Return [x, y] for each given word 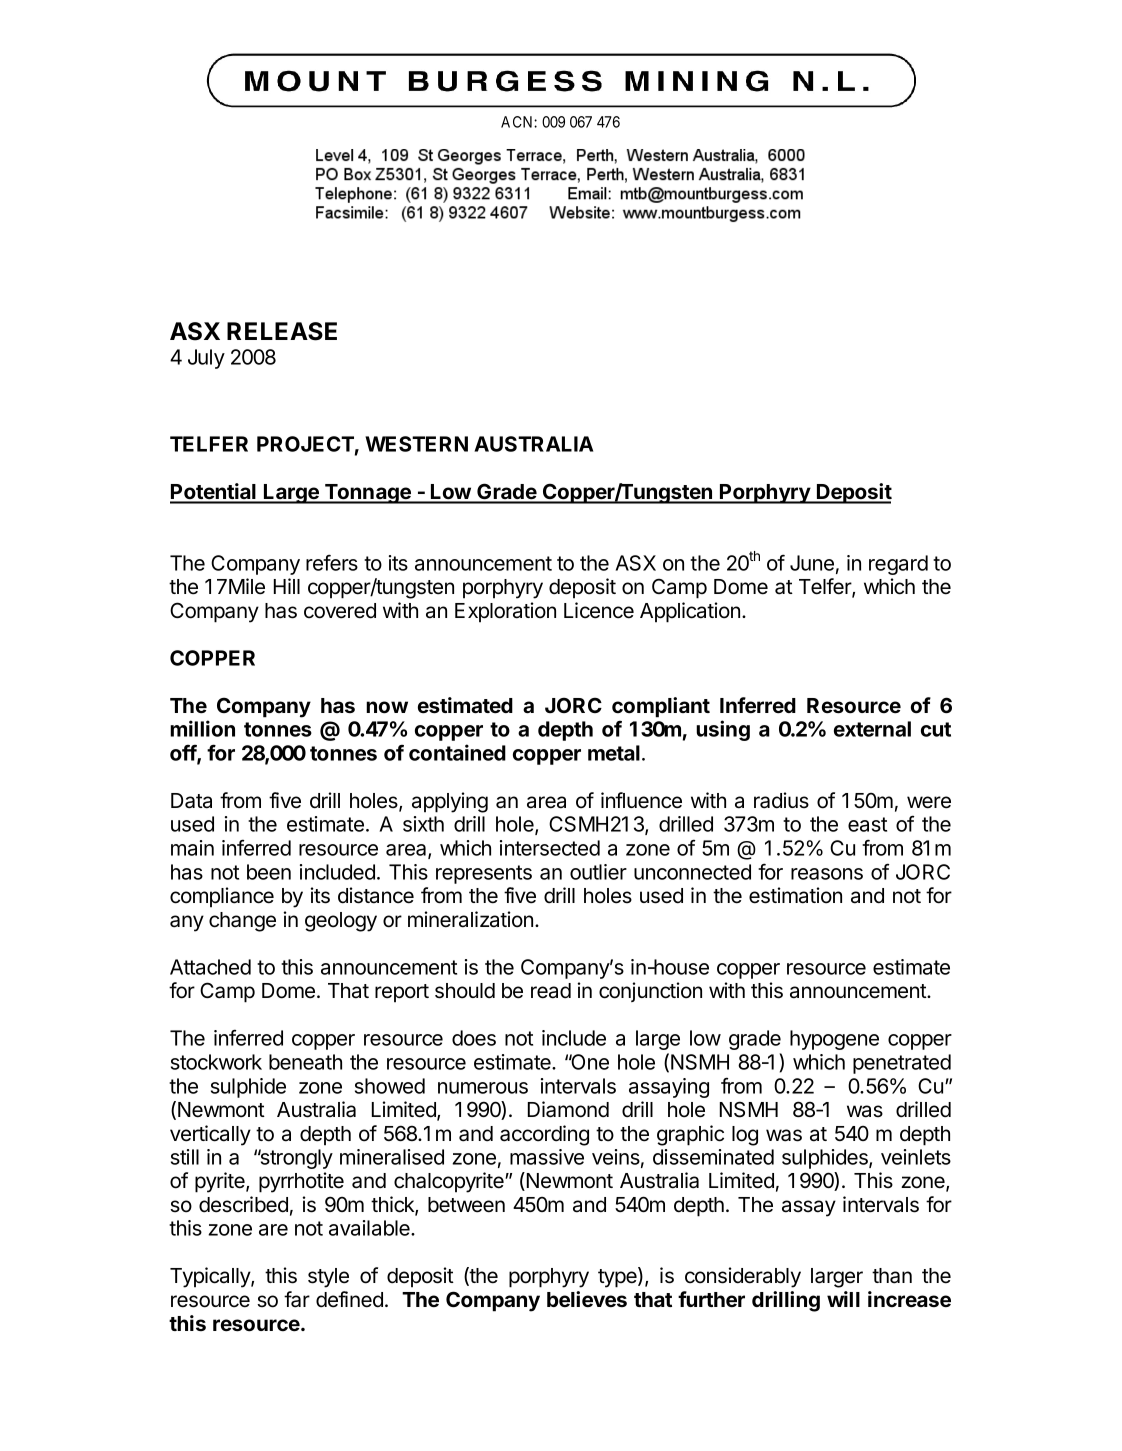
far [297, 1299]
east [867, 824]
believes [587, 1299]
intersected [550, 848]
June [812, 563]
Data [191, 801]
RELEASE [282, 331]
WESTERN [416, 444]
